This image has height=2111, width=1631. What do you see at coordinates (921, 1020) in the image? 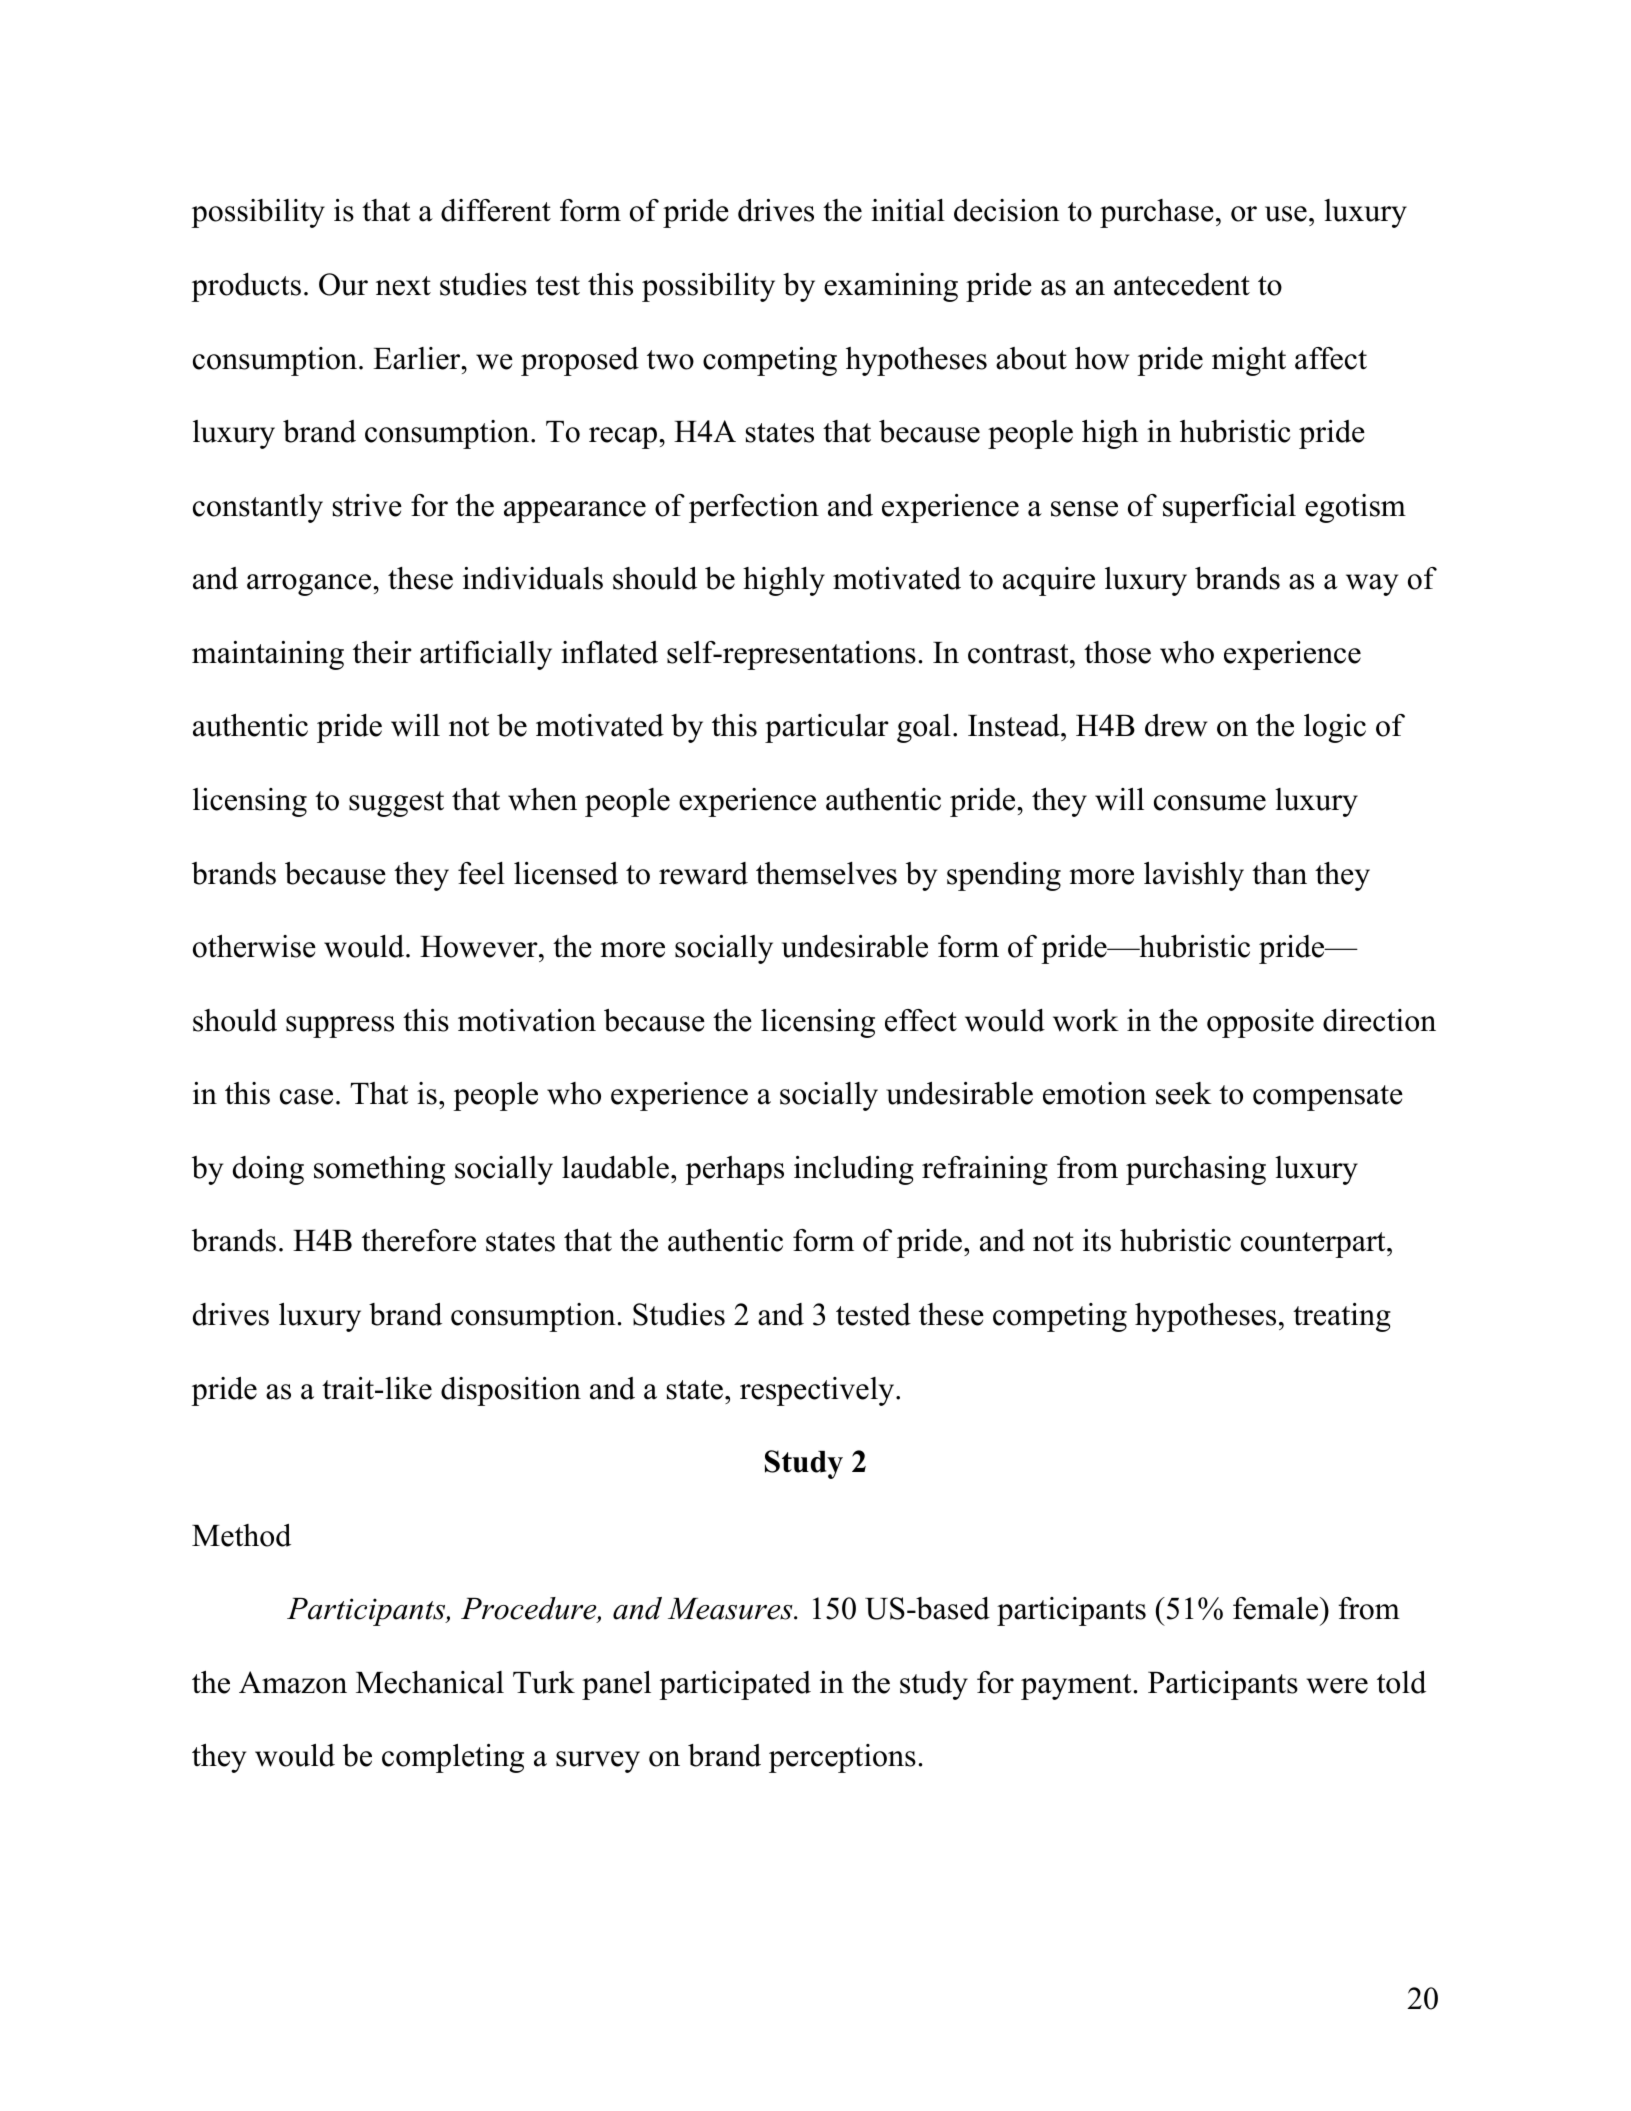
I see `effect` at bounding box center [921, 1020].
